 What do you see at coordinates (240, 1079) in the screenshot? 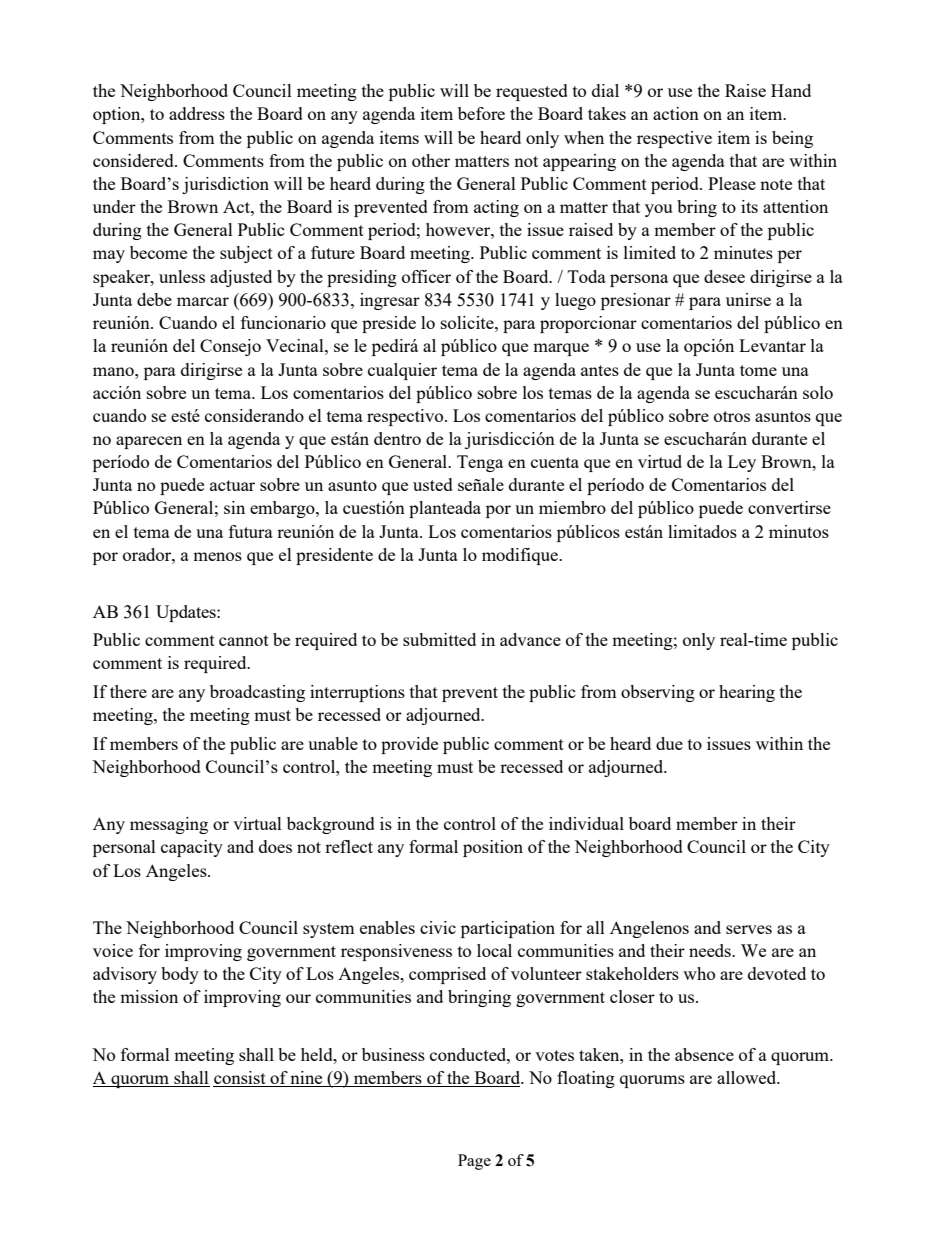
I see `consist` at bounding box center [240, 1079].
